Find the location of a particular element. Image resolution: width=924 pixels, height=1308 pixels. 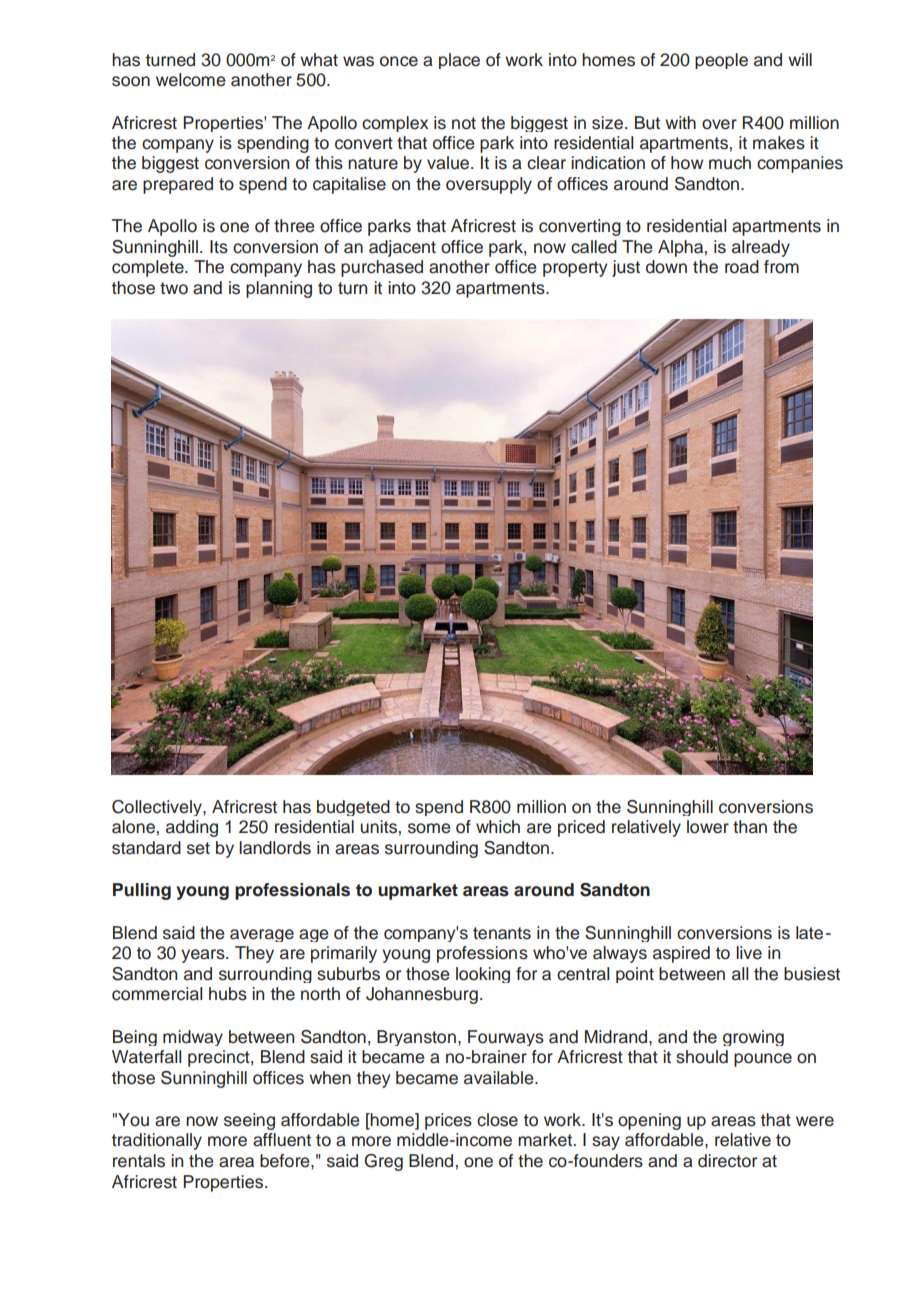

welcome is located at coordinates (191, 80).
